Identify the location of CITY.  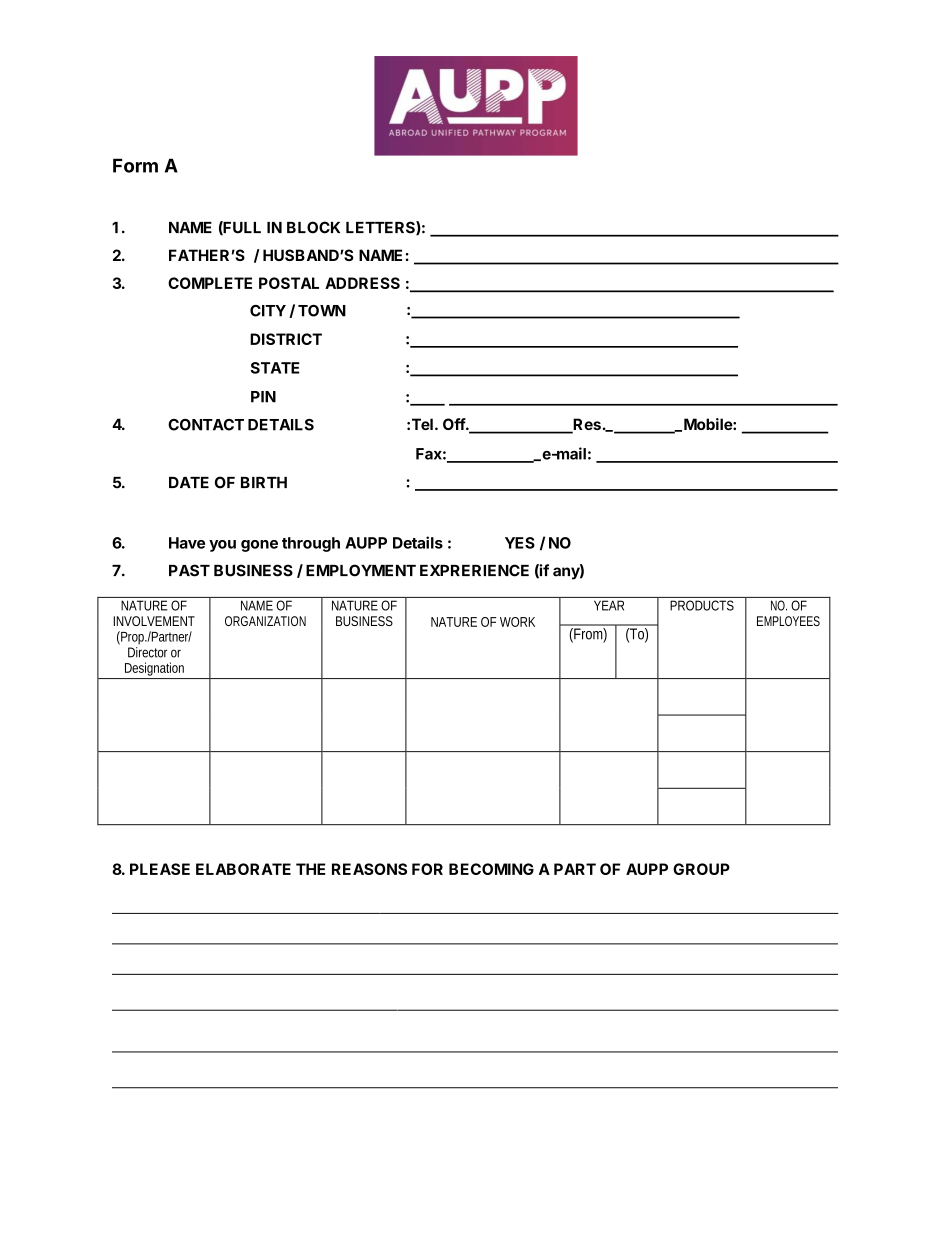
(268, 311).
